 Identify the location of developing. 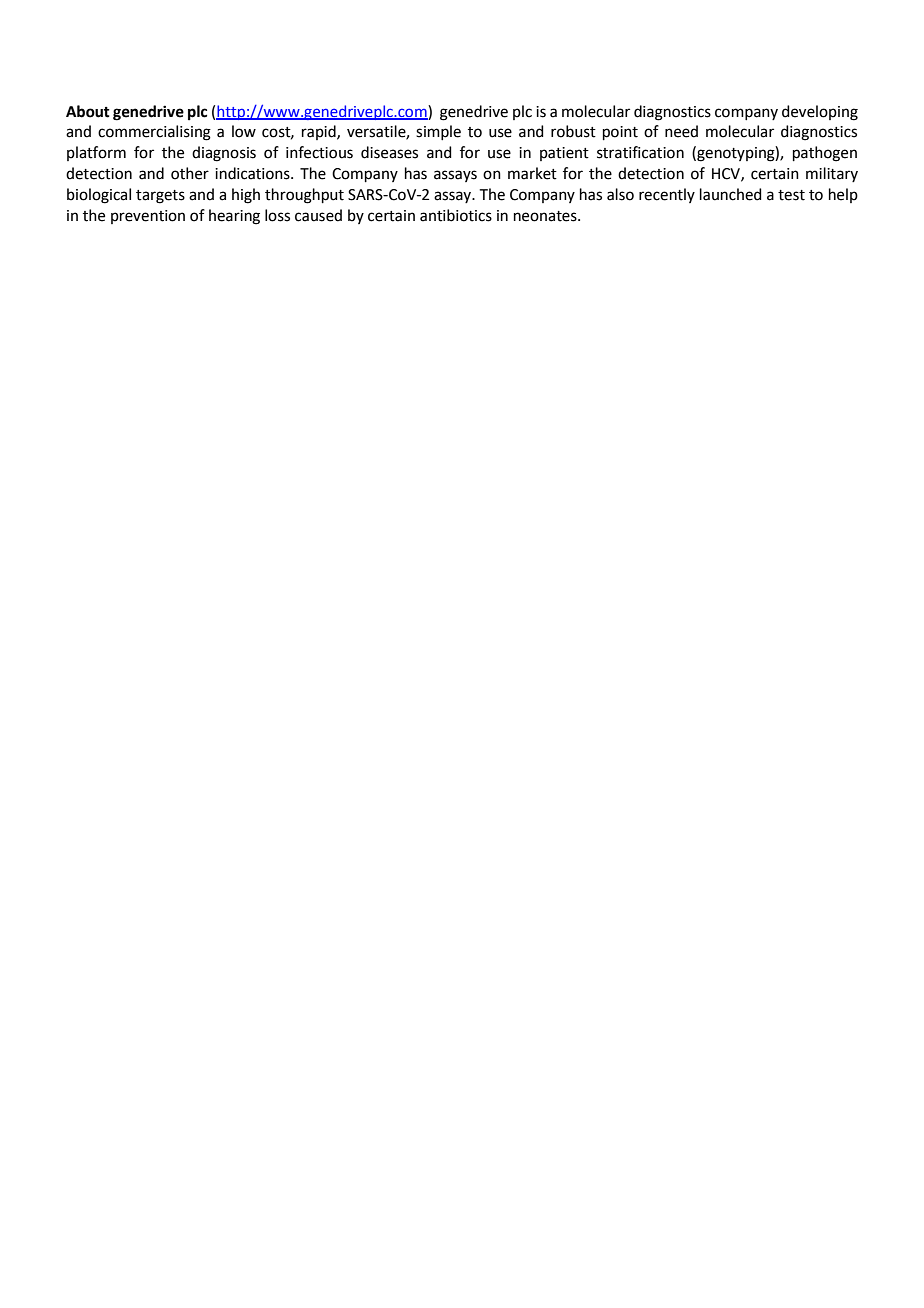
(820, 113).
